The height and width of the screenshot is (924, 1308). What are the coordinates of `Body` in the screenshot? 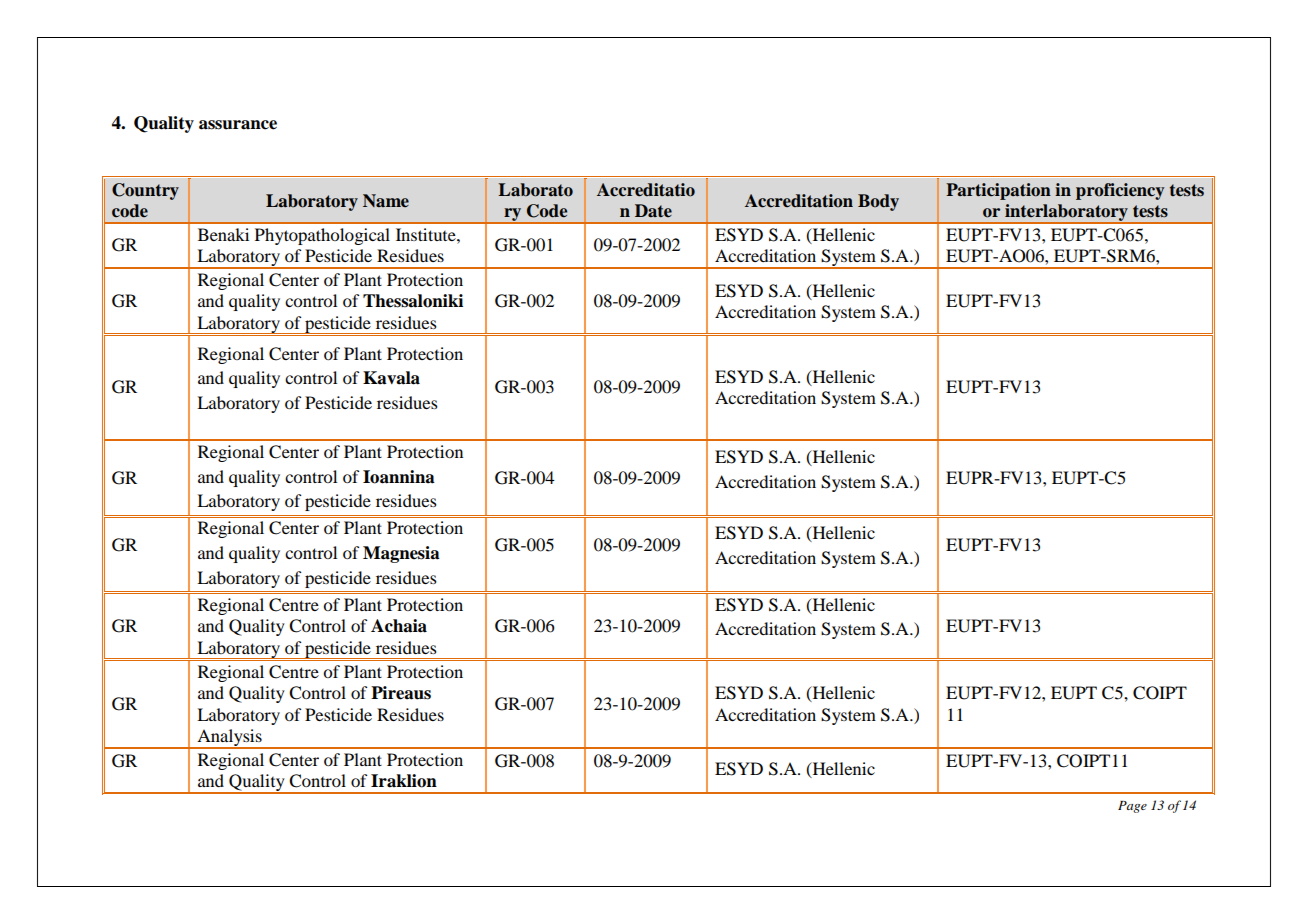 It's located at (878, 202).
